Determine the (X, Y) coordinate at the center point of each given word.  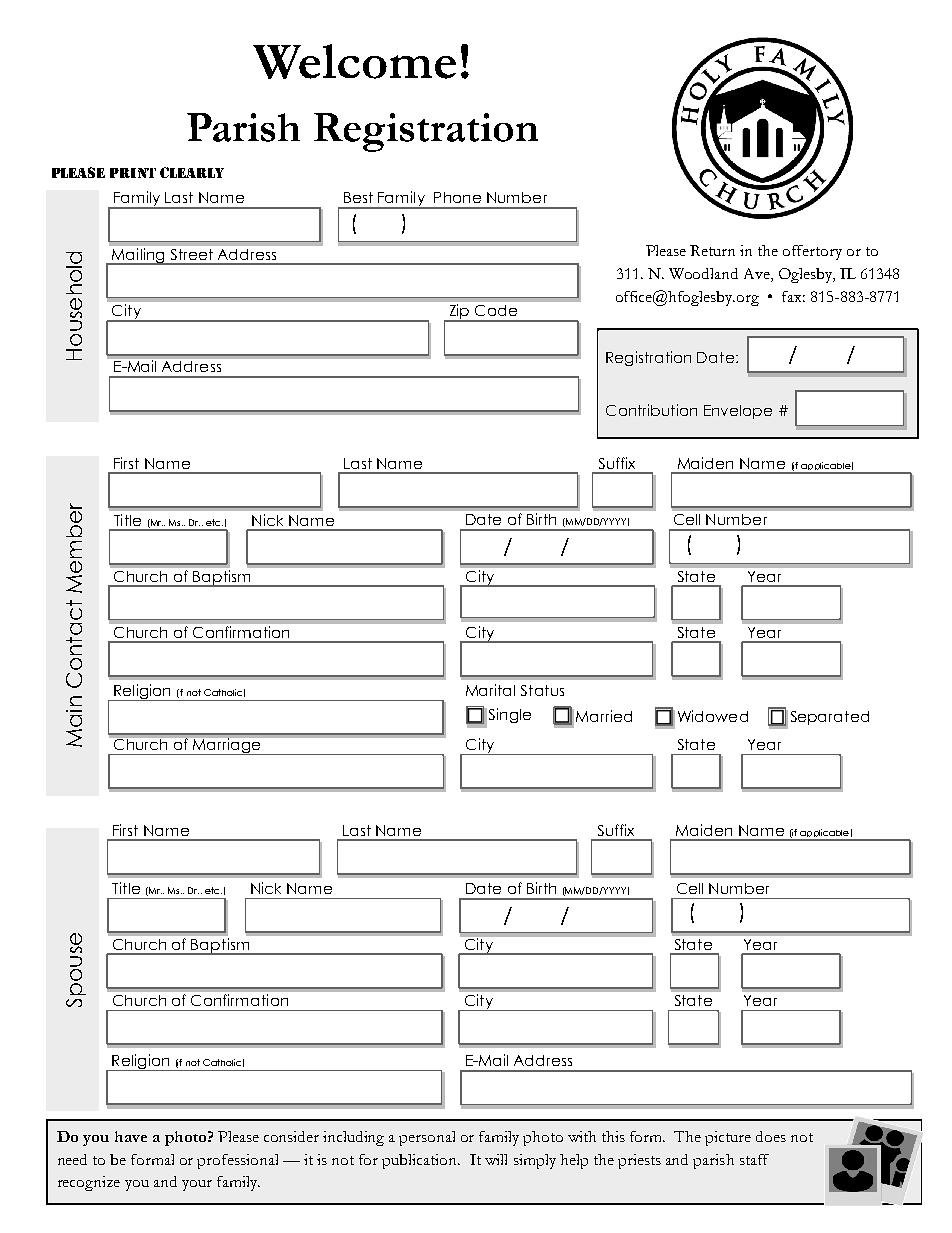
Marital (490, 690)
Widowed (713, 716)
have (131, 1136)
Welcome (354, 61)
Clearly (192, 172)
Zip (459, 313)
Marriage (227, 746)
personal (427, 1138)
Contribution (651, 410)
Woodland (703, 273)
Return (712, 250)
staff (754, 1159)
